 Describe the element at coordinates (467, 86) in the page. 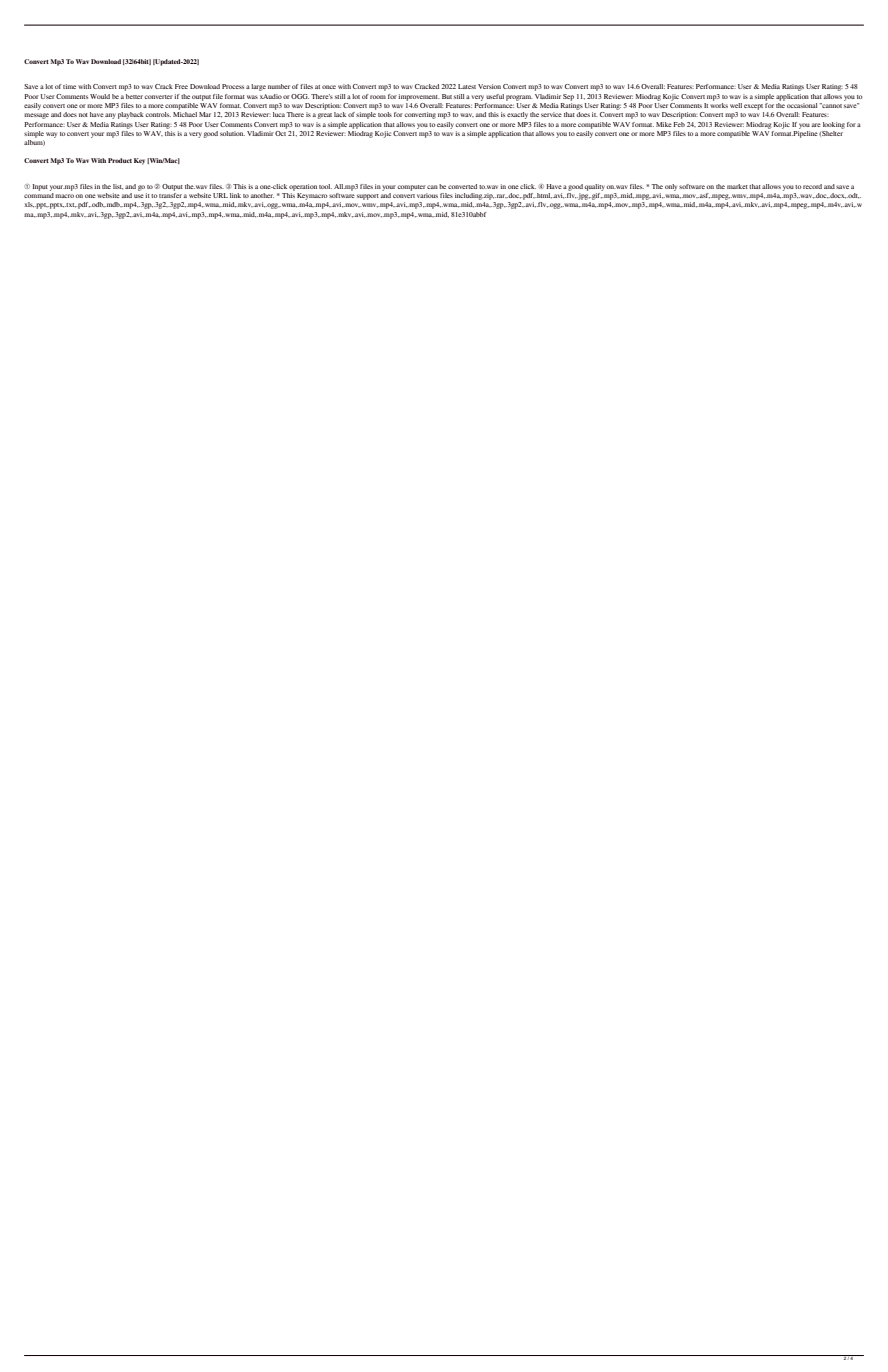

I see `Latest` at that location.
